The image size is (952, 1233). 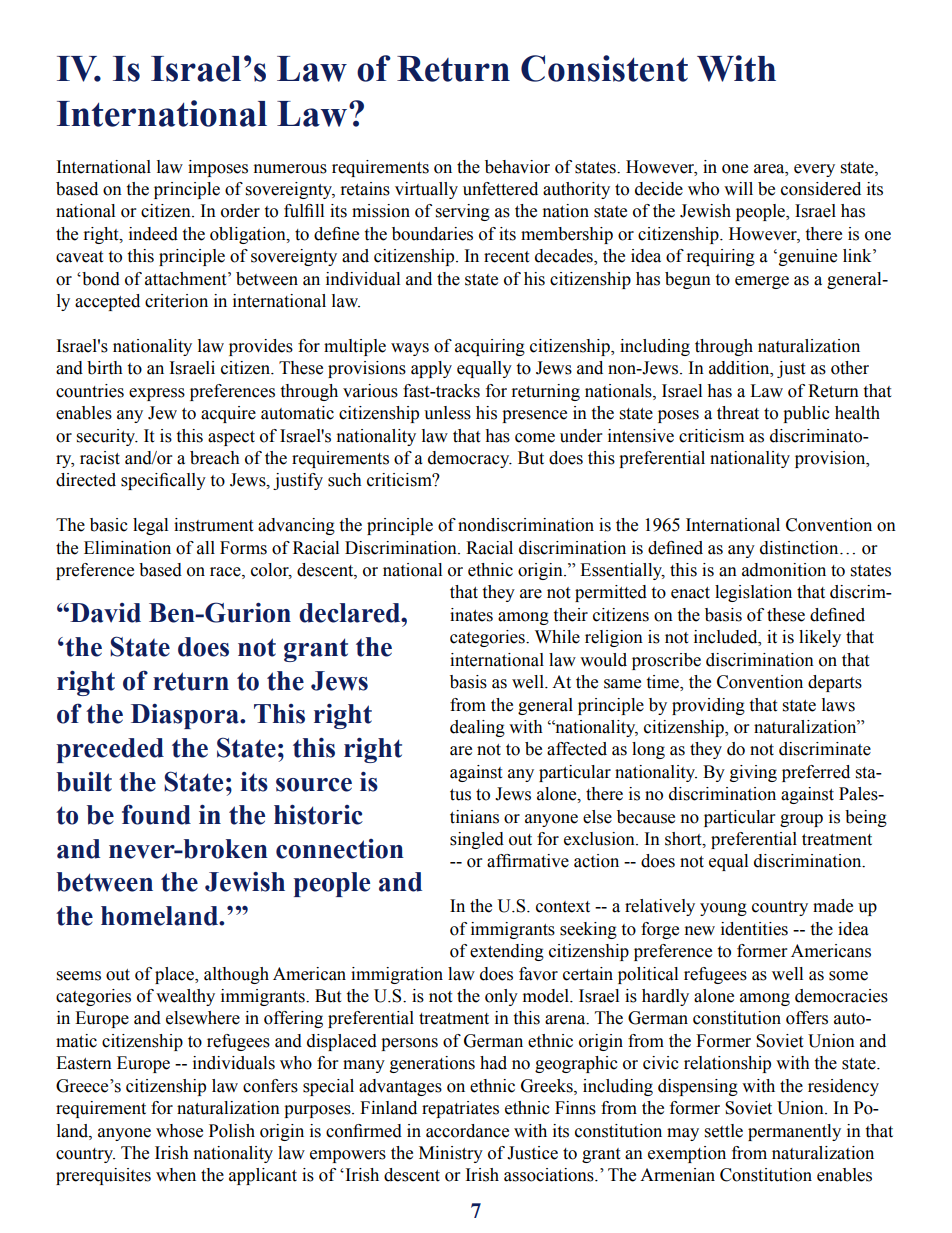 What do you see at coordinates (517, 167) in the screenshot?
I see `behavior` at bounding box center [517, 167].
